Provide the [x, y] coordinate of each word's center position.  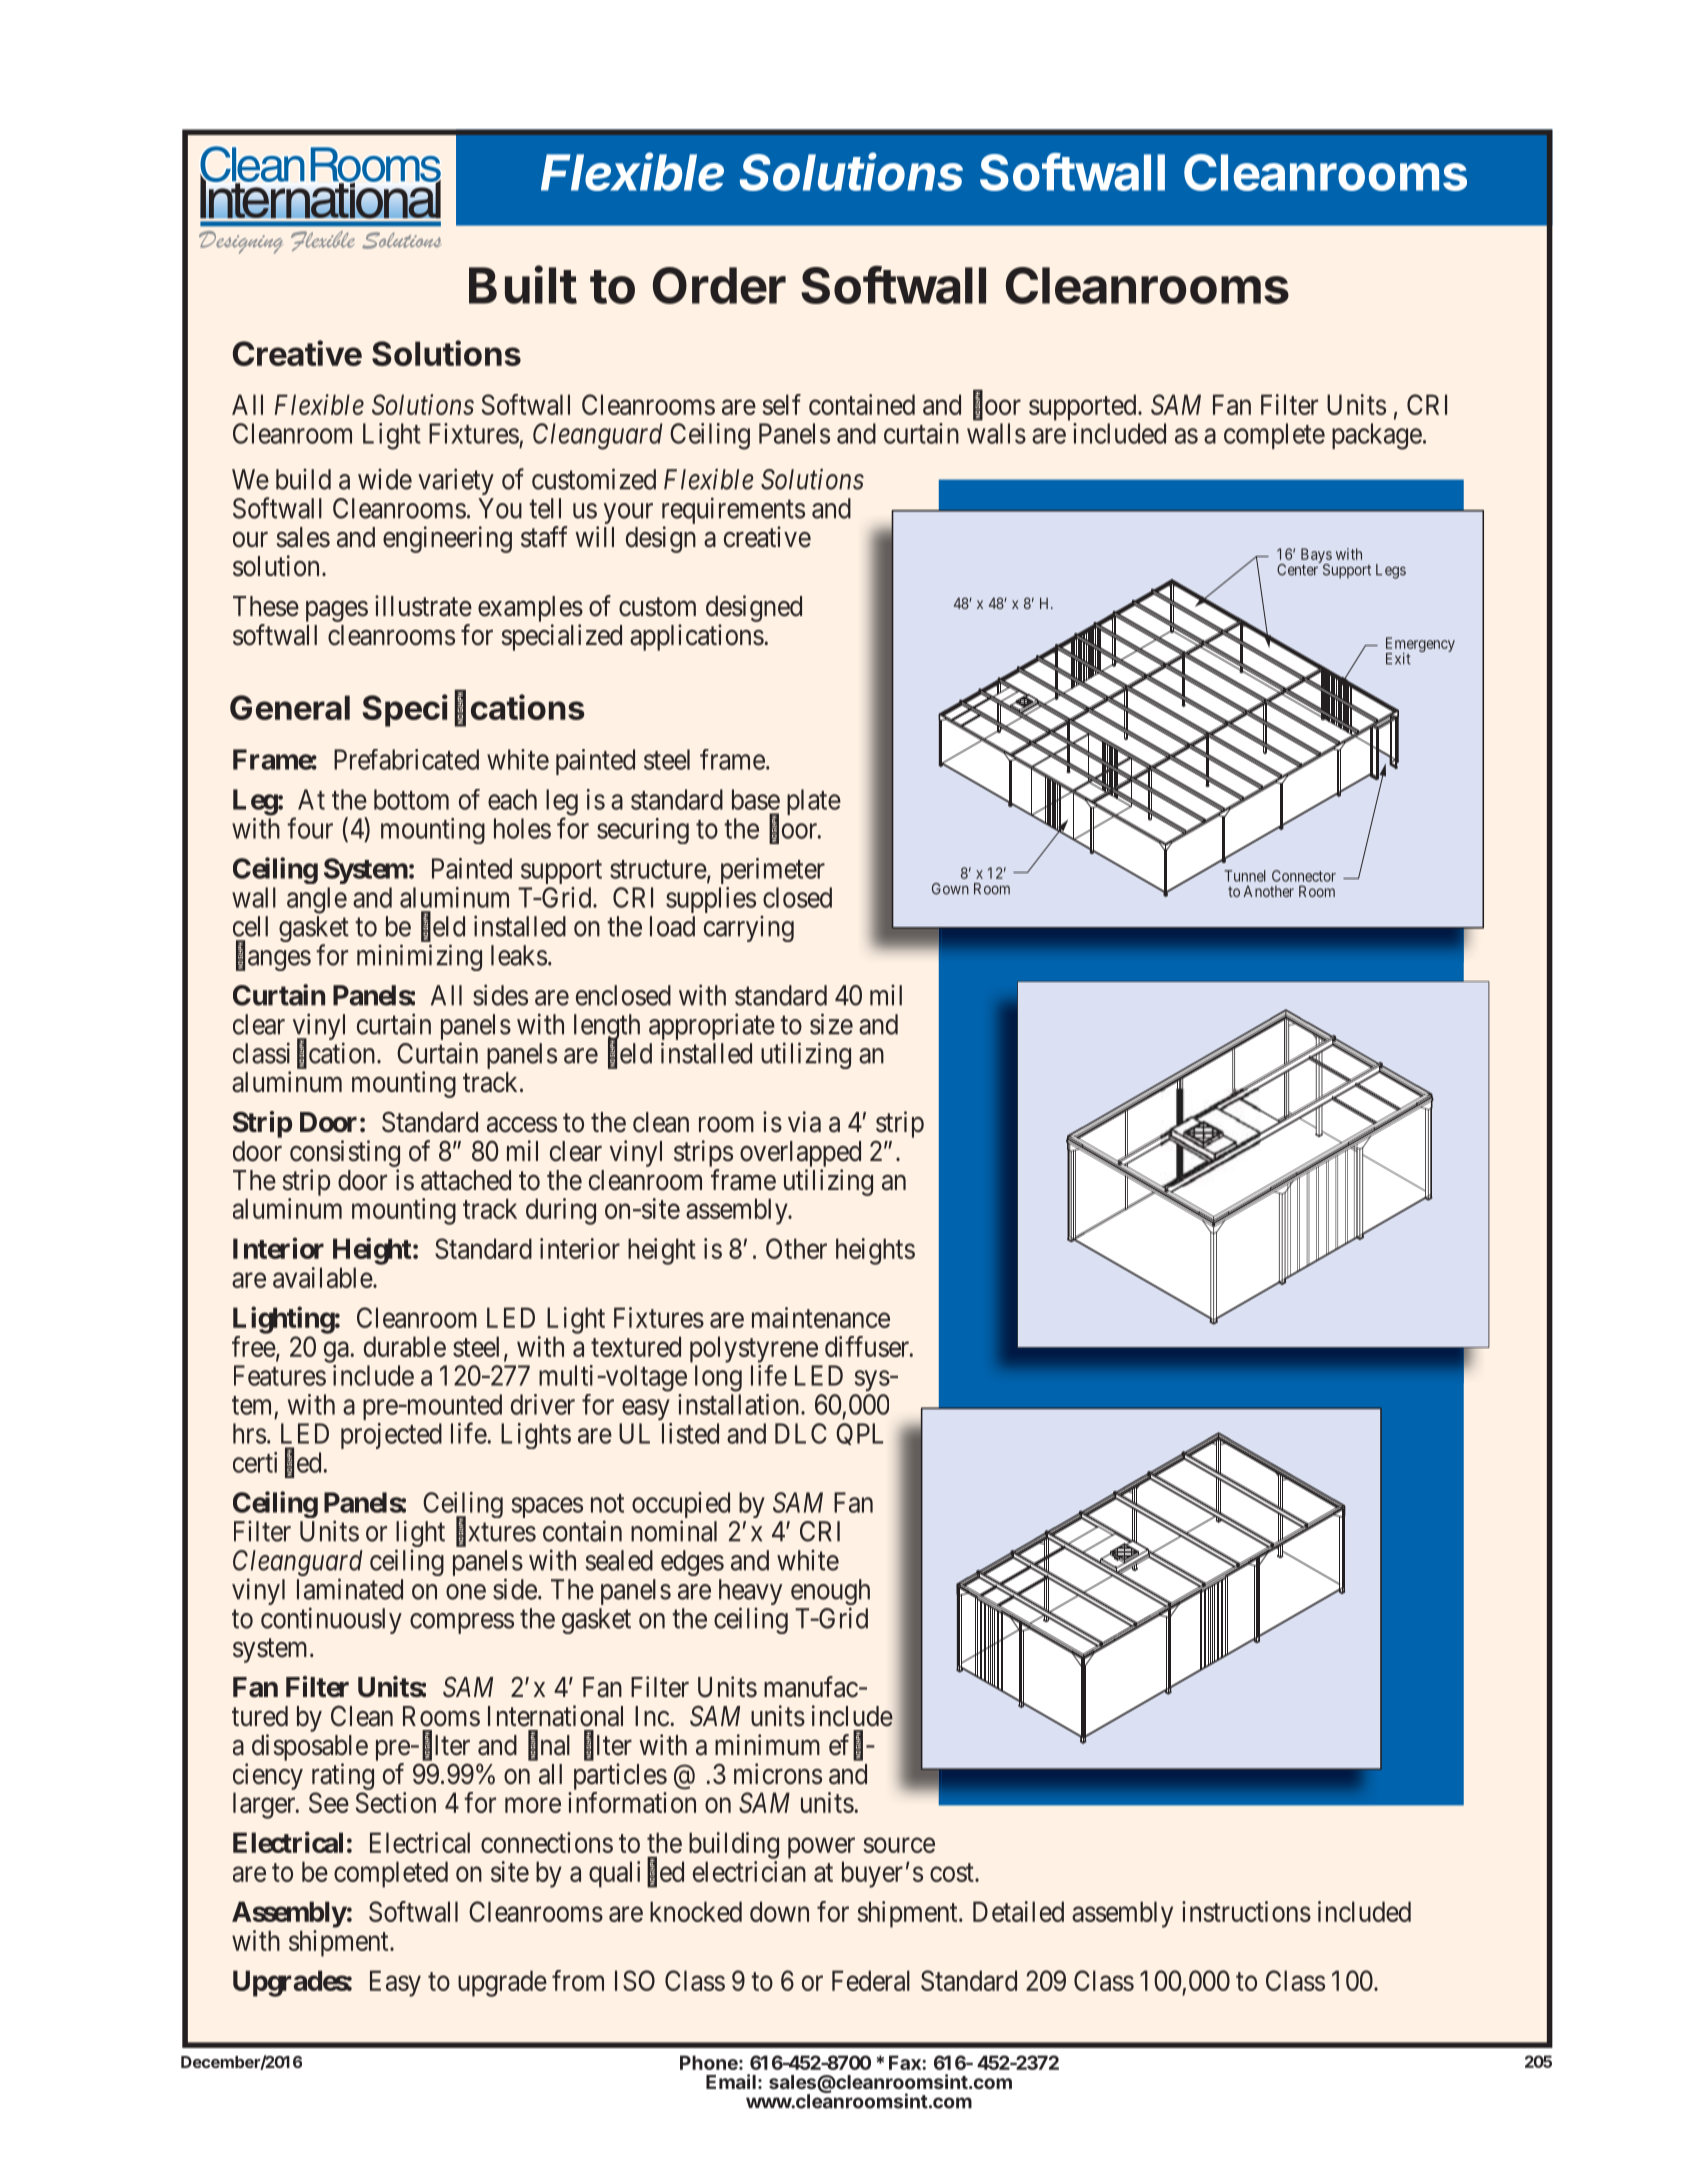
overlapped [800, 1154]
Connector [1304, 876]
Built [523, 284]
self [781, 404]
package [1377, 436]
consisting [345, 1153]
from [578, 1980]
